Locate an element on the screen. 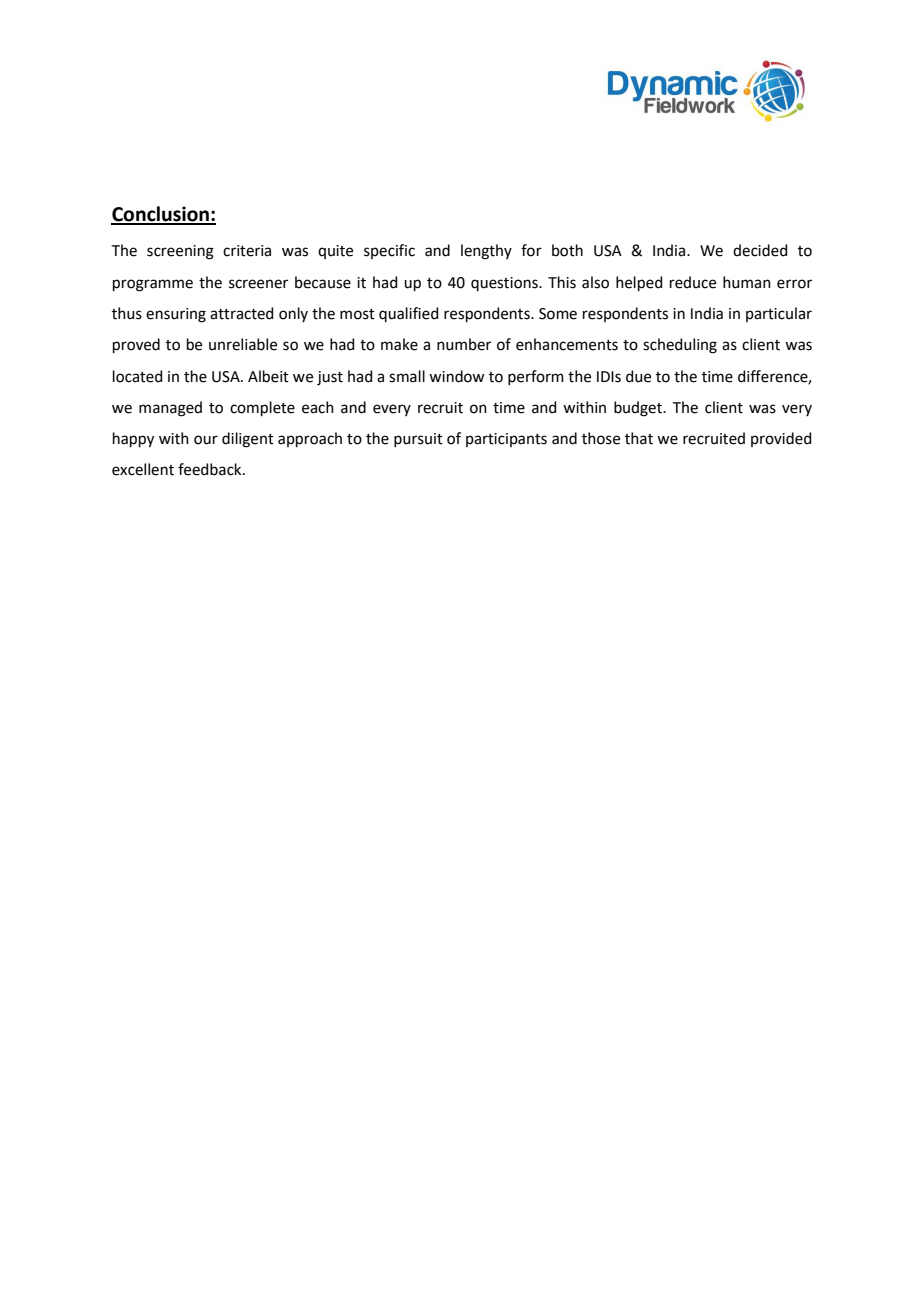 The image size is (924, 1308). lengthy is located at coordinates (486, 252).
